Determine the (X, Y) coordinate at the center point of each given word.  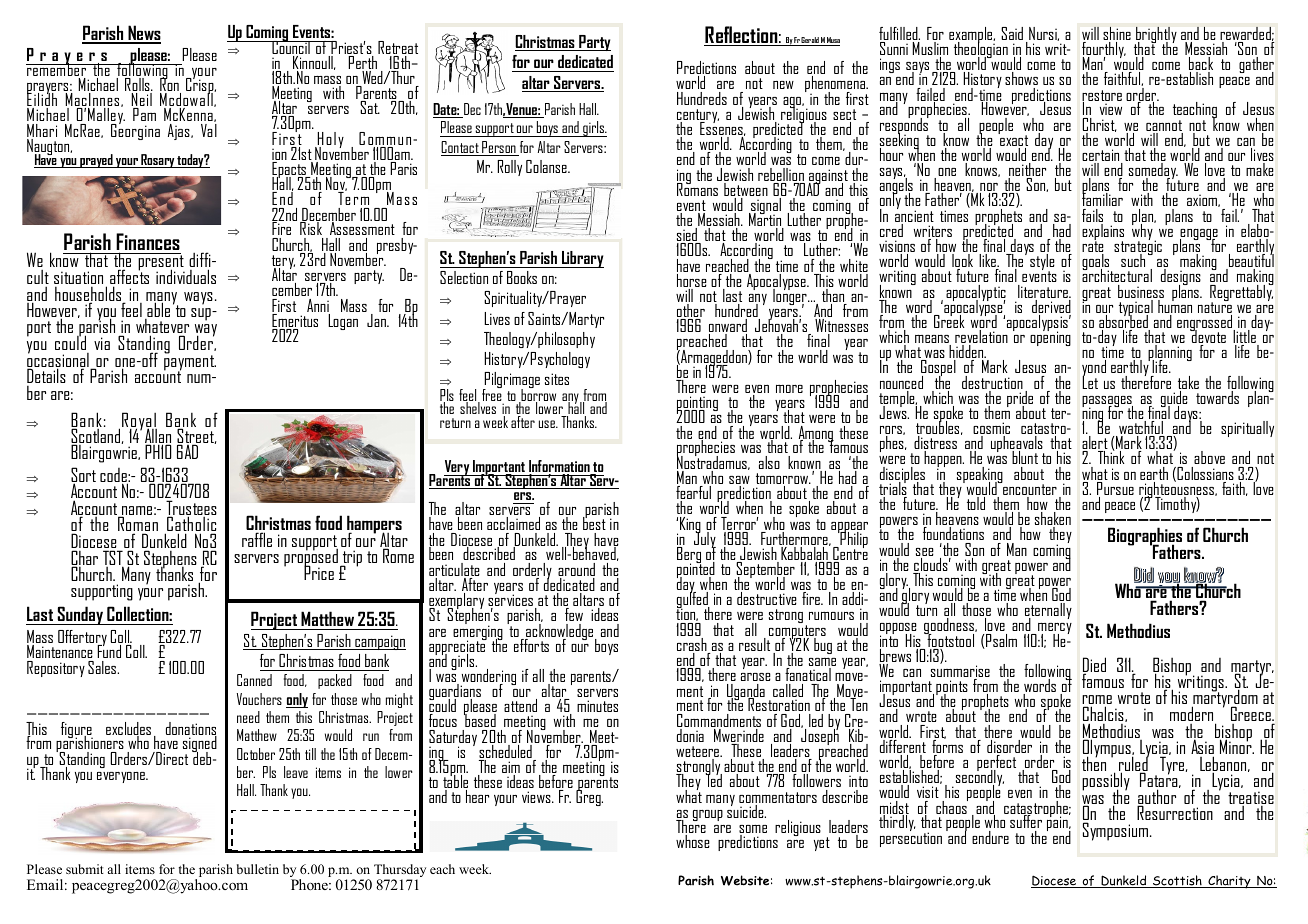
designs (1181, 278)
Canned (254, 680)
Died (1094, 666)
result (754, 644)
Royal (139, 422)
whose (693, 841)
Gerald (810, 41)
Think (1111, 456)
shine (1117, 35)
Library (582, 259)
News (143, 34)
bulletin (258, 869)
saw (739, 481)
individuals (186, 276)
